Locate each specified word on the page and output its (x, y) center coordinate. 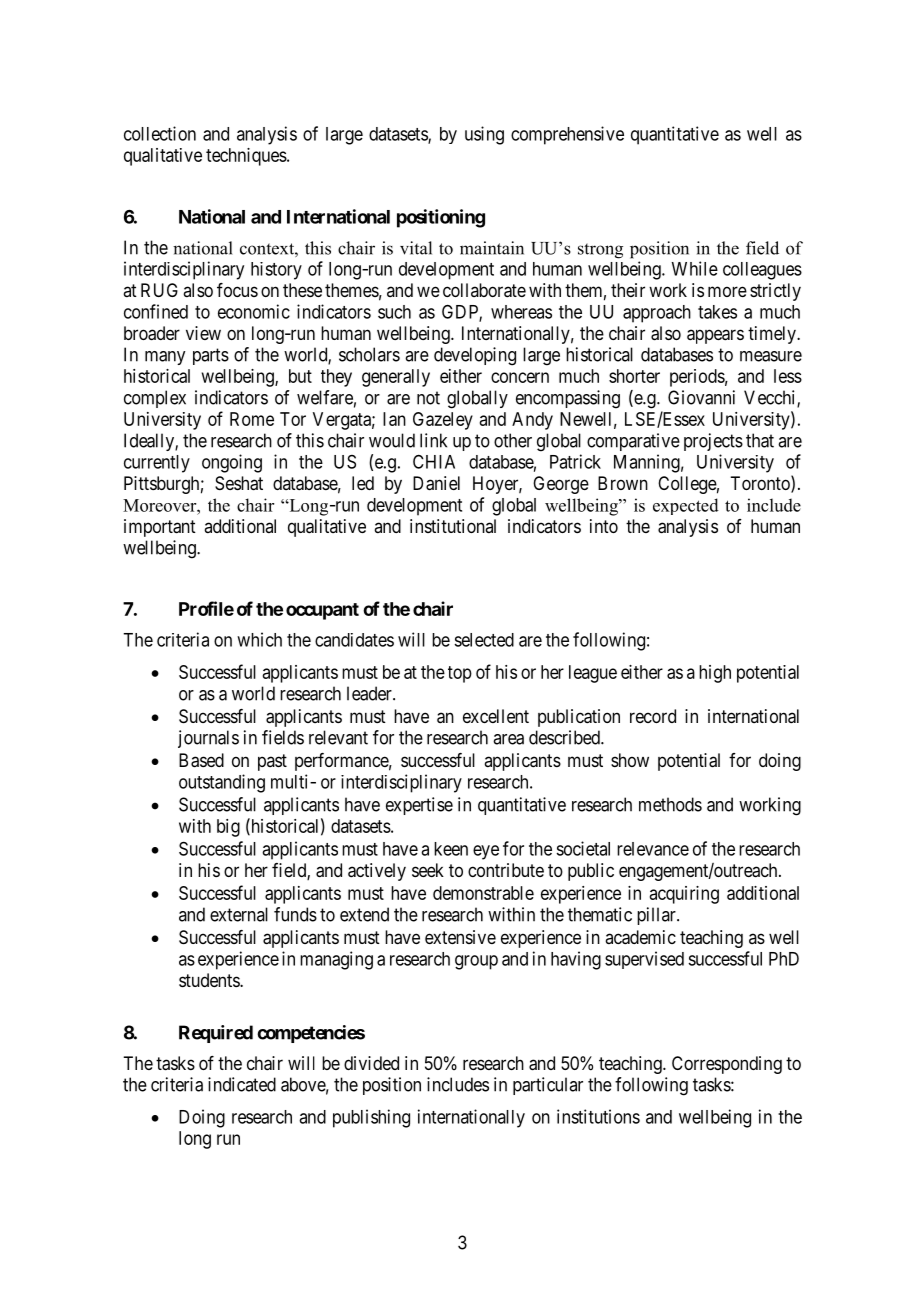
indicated (242, 1084)
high (715, 674)
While (694, 268)
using (484, 135)
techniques (246, 157)
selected (484, 640)
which (259, 639)
